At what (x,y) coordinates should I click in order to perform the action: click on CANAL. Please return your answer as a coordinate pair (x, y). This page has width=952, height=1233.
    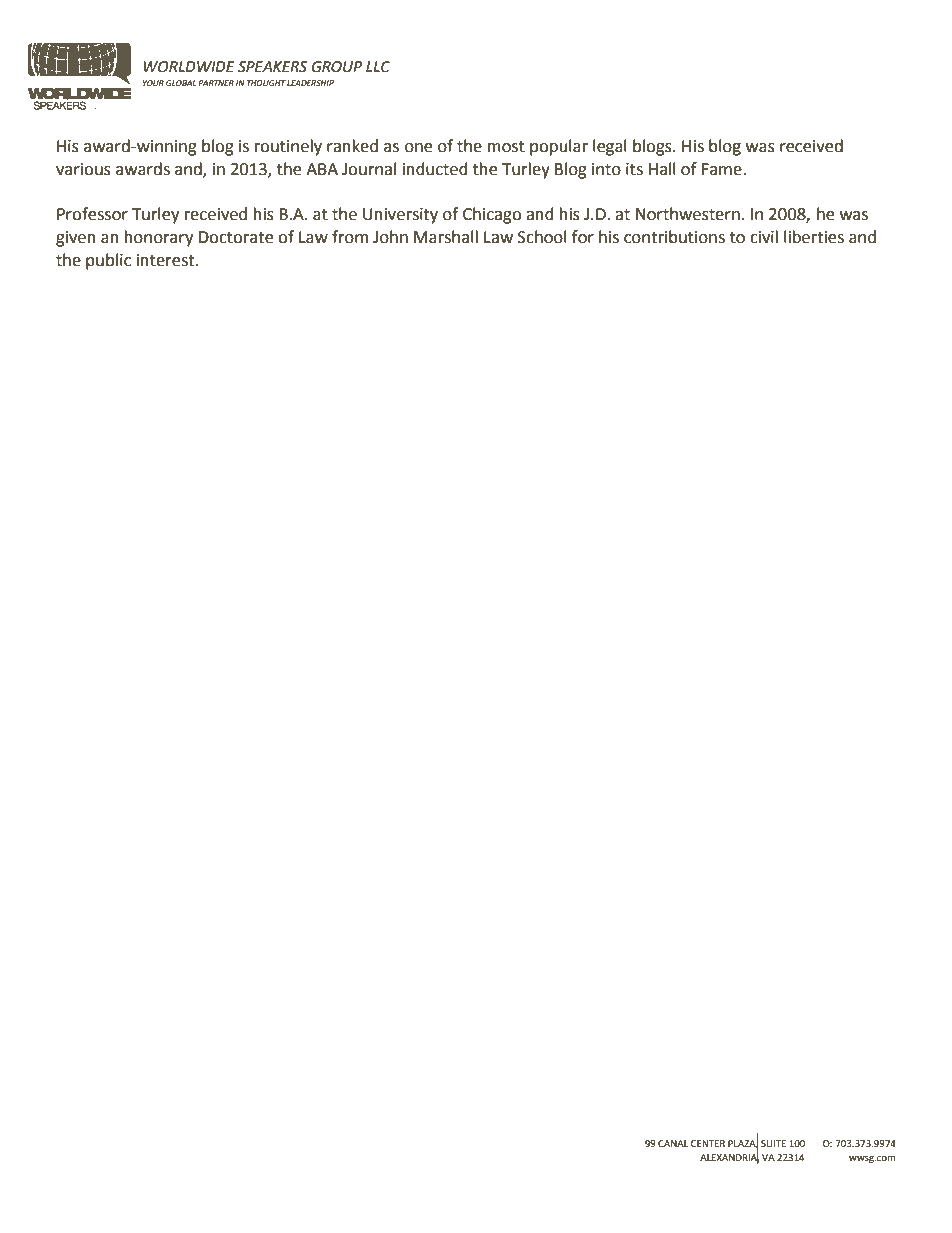
    Looking at the image, I should click on (673, 1143).
